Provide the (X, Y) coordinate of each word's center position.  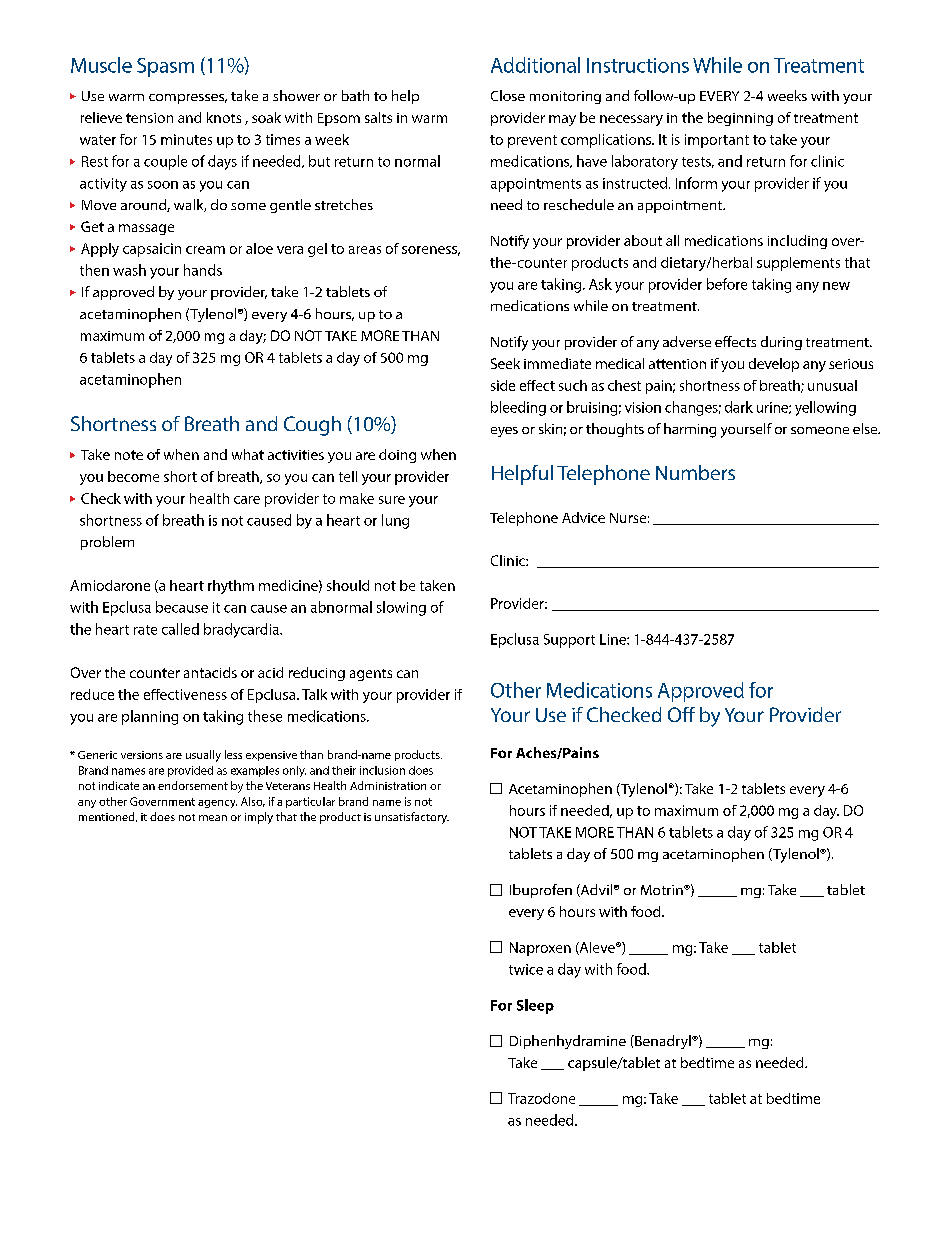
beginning (740, 119)
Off (681, 714)
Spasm (165, 67)
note (129, 455)
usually (203, 756)
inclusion (382, 770)
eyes (504, 432)
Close (508, 95)
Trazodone (541, 1098)
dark (739, 407)
